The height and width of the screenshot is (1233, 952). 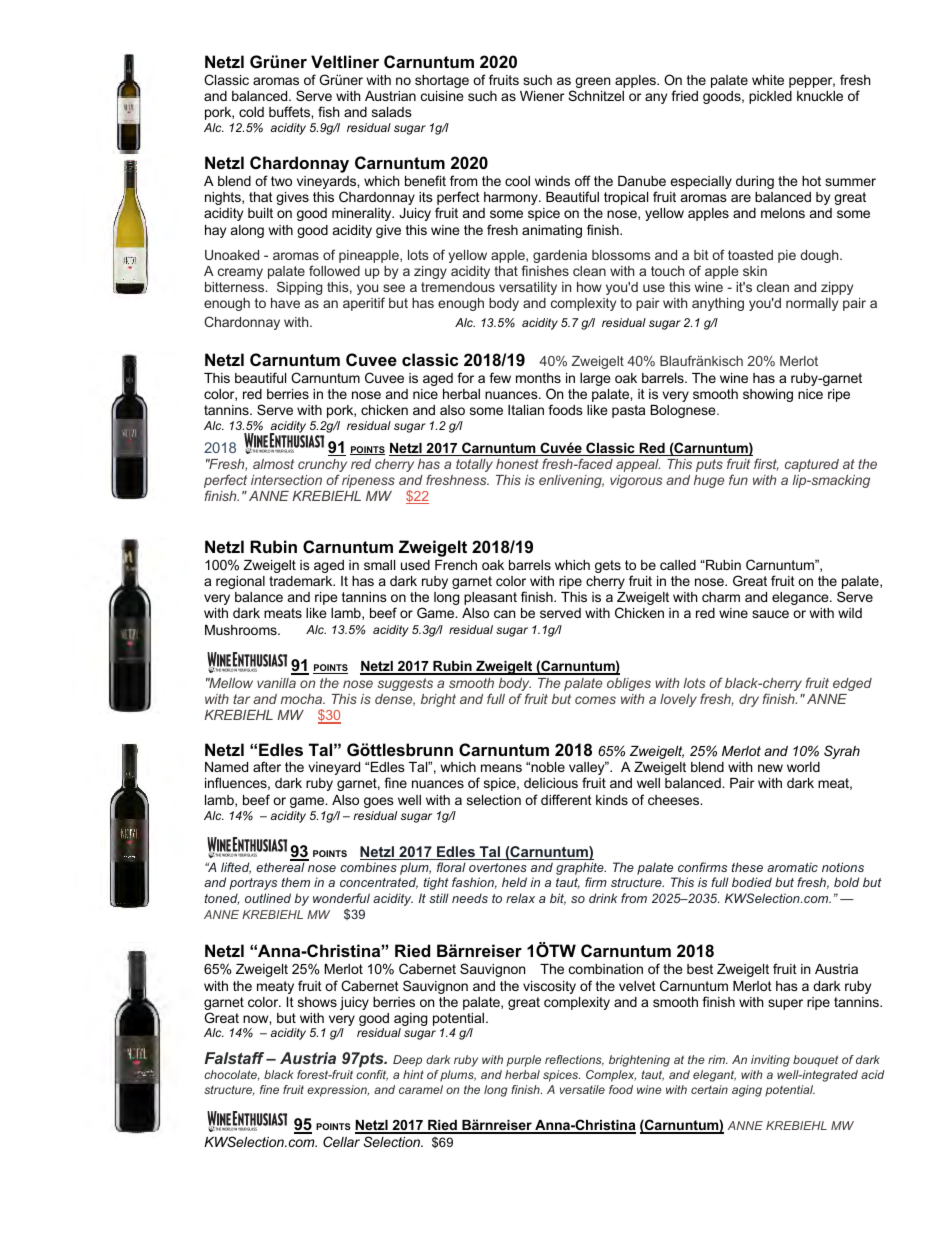 What do you see at coordinates (542, 96) in the screenshot?
I see `Wiener` at bounding box center [542, 96].
